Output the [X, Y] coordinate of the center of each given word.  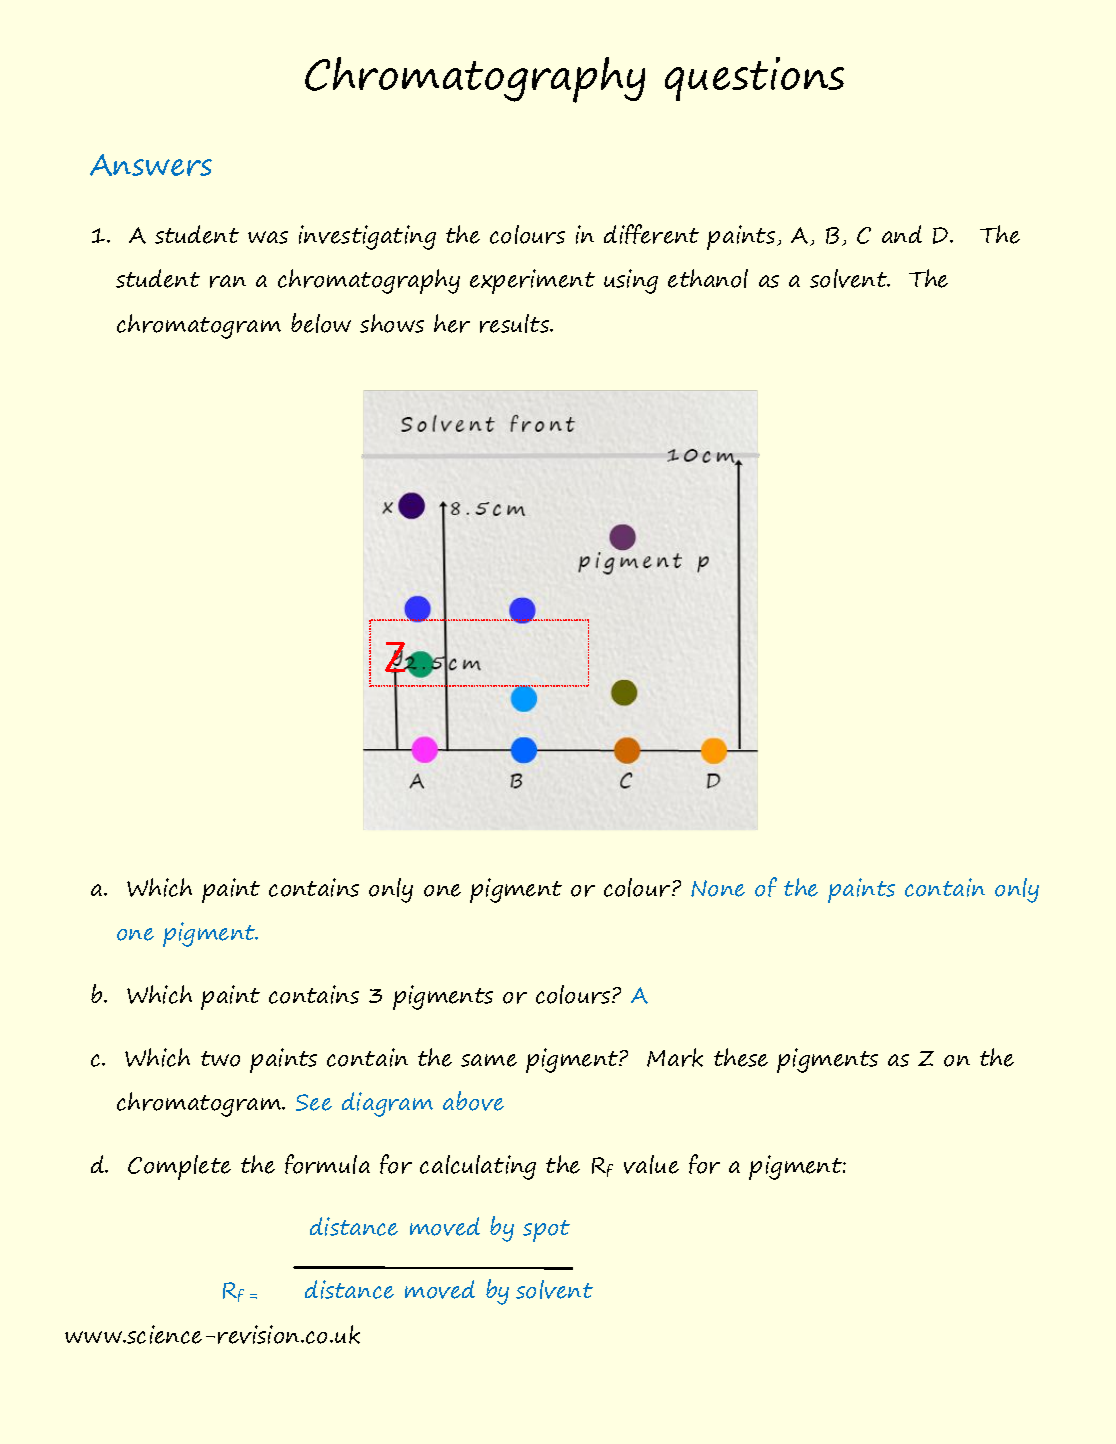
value [651, 1164]
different [651, 234]
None [718, 888]
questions [754, 79]
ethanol [708, 278]
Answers [151, 165]
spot [546, 1231]
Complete [179, 1167]
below [321, 323]
